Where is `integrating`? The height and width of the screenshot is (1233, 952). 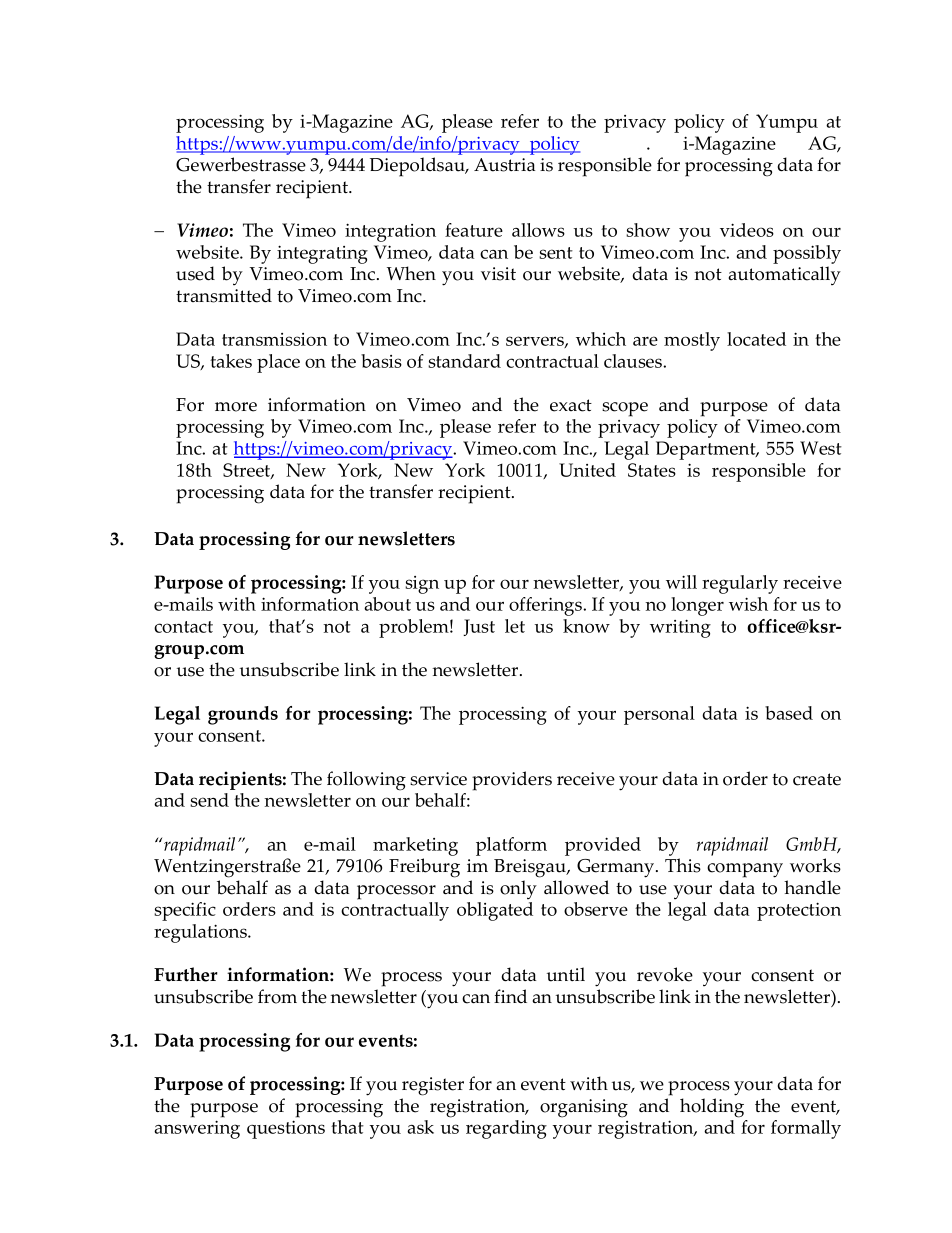 integrating is located at coordinates (322, 254).
